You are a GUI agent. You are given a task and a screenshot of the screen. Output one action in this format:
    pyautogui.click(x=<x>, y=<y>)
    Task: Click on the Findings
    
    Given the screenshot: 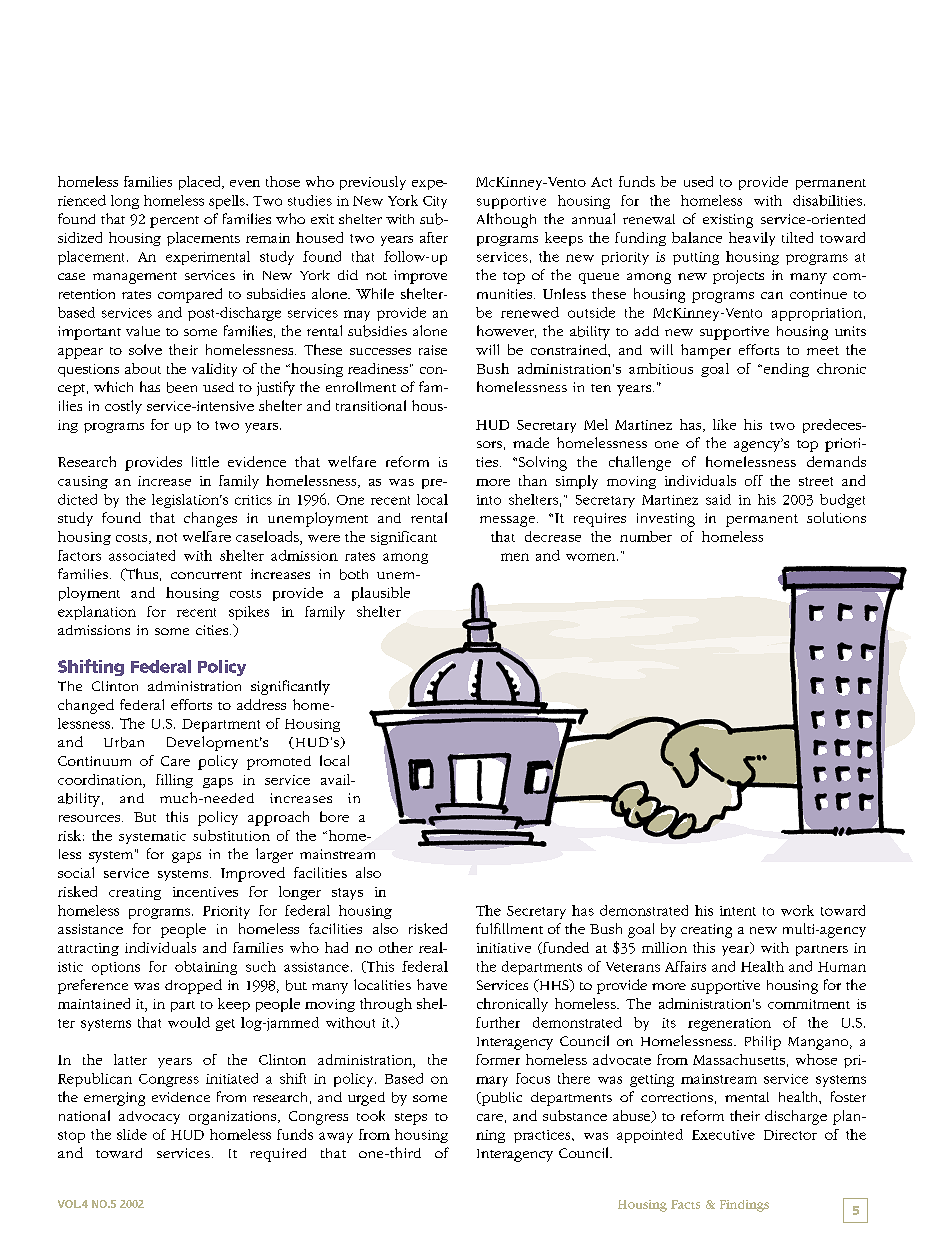 What is the action you would take?
    pyautogui.click(x=744, y=1206)
